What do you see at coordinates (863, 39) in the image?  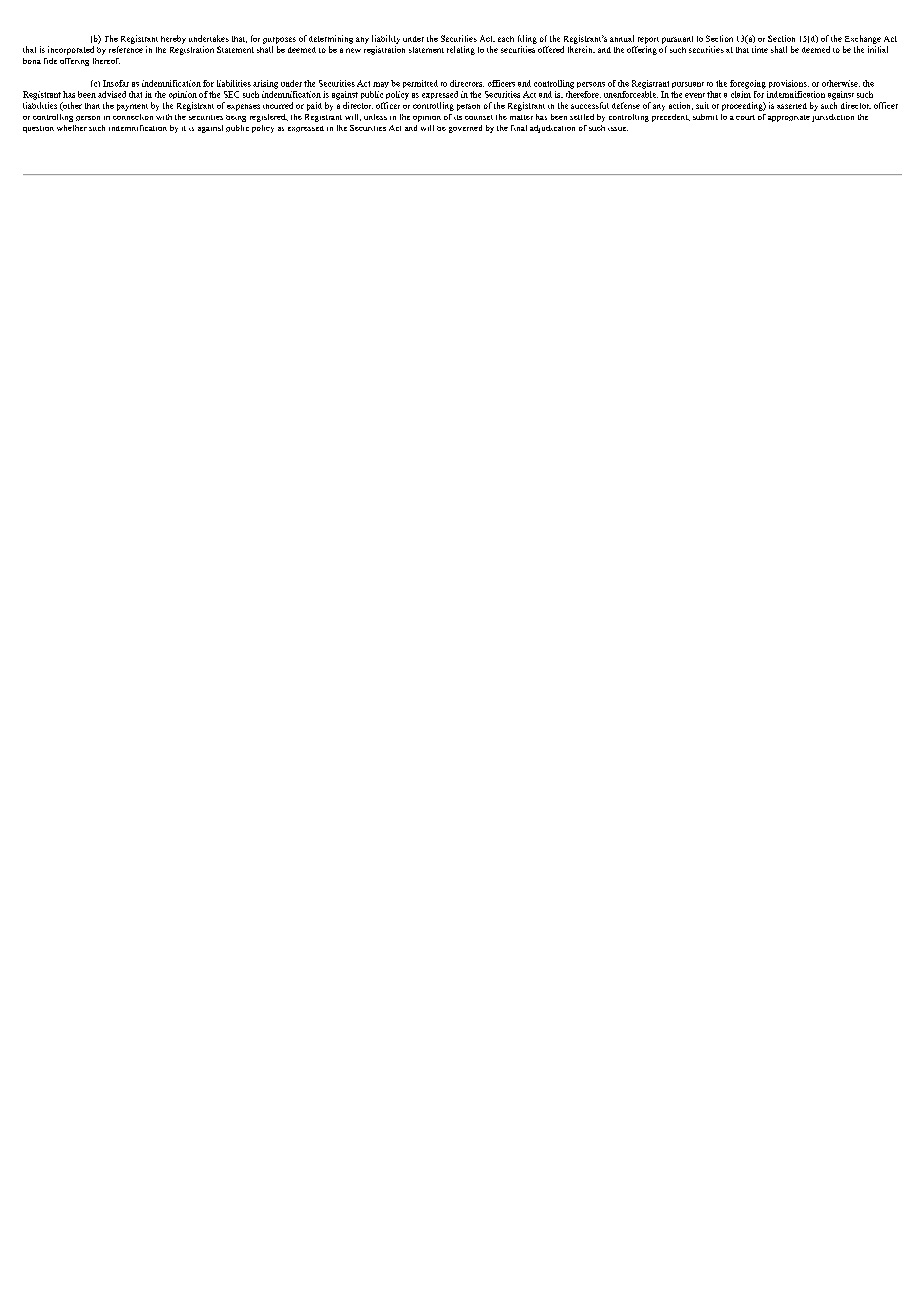 I see `Exchange` at bounding box center [863, 39].
